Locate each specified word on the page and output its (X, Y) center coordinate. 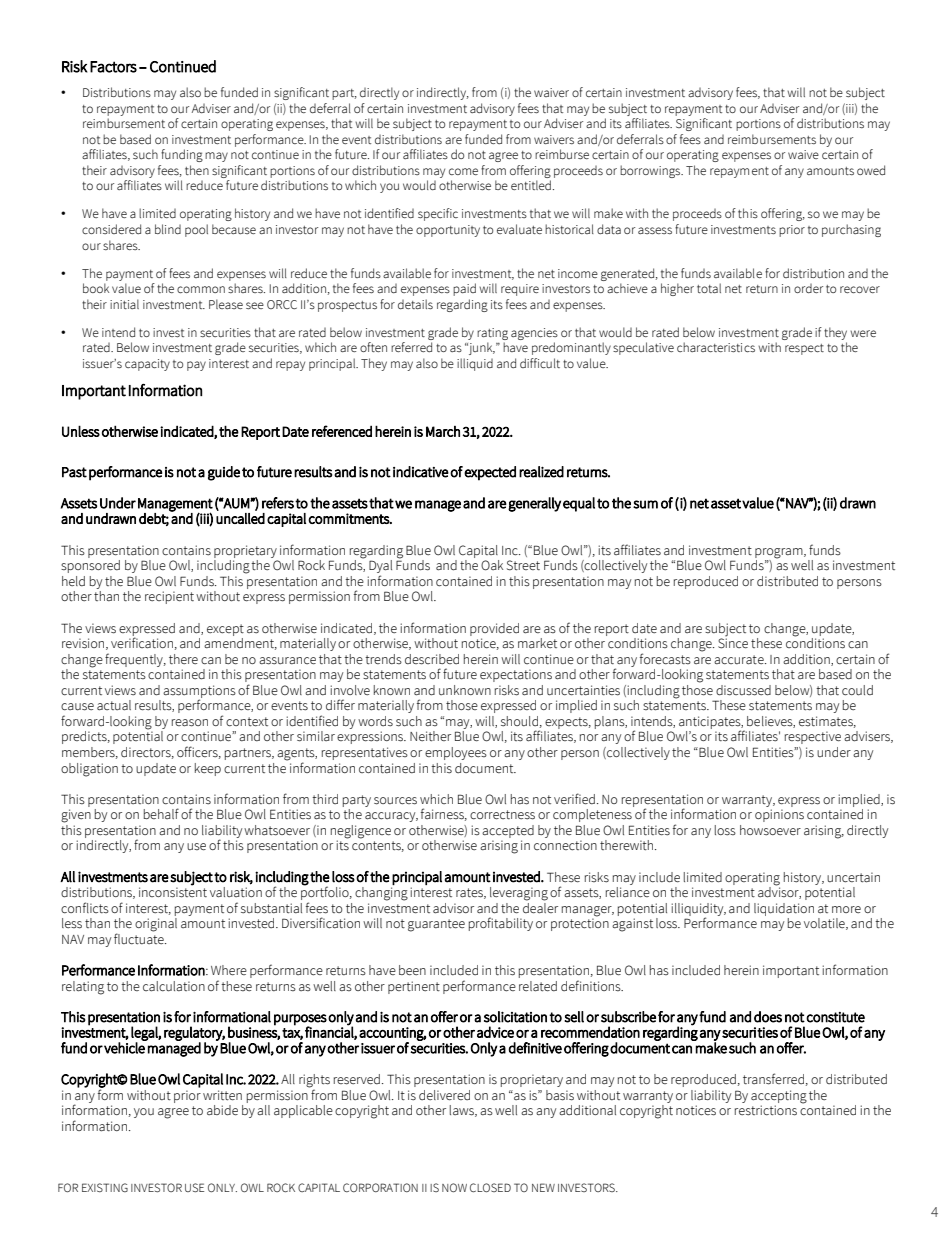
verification (142, 642)
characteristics (716, 347)
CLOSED (490, 1187)
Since (733, 642)
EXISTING (105, 1187)
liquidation (784, 909)
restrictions (766, 1110)
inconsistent (173, 891)
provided (494, 629)
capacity (147, 365)
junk (480, 348)
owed (871, 170)
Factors (113, 67)
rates (470, 893)
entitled (531, 185)
